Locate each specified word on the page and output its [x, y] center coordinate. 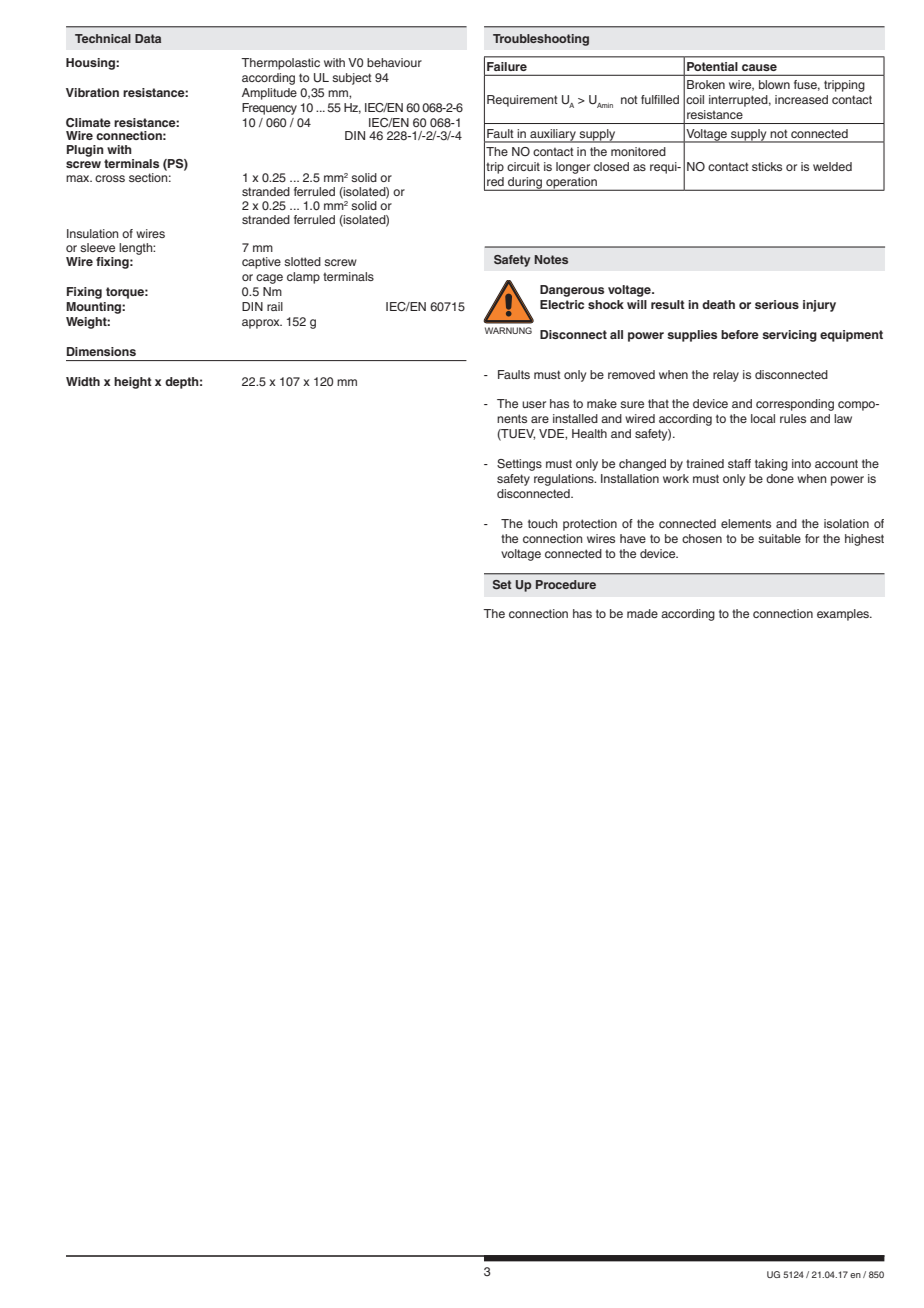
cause [759, 67]
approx [262, 324]
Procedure [566, 584]
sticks [767, 166]
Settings [519, 465]
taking [771, 465]
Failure [507, 66]
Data [148, 38]
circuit [523, 166]
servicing [789, 336]
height [133, 383]
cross [110, 178]
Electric [562, 304]
